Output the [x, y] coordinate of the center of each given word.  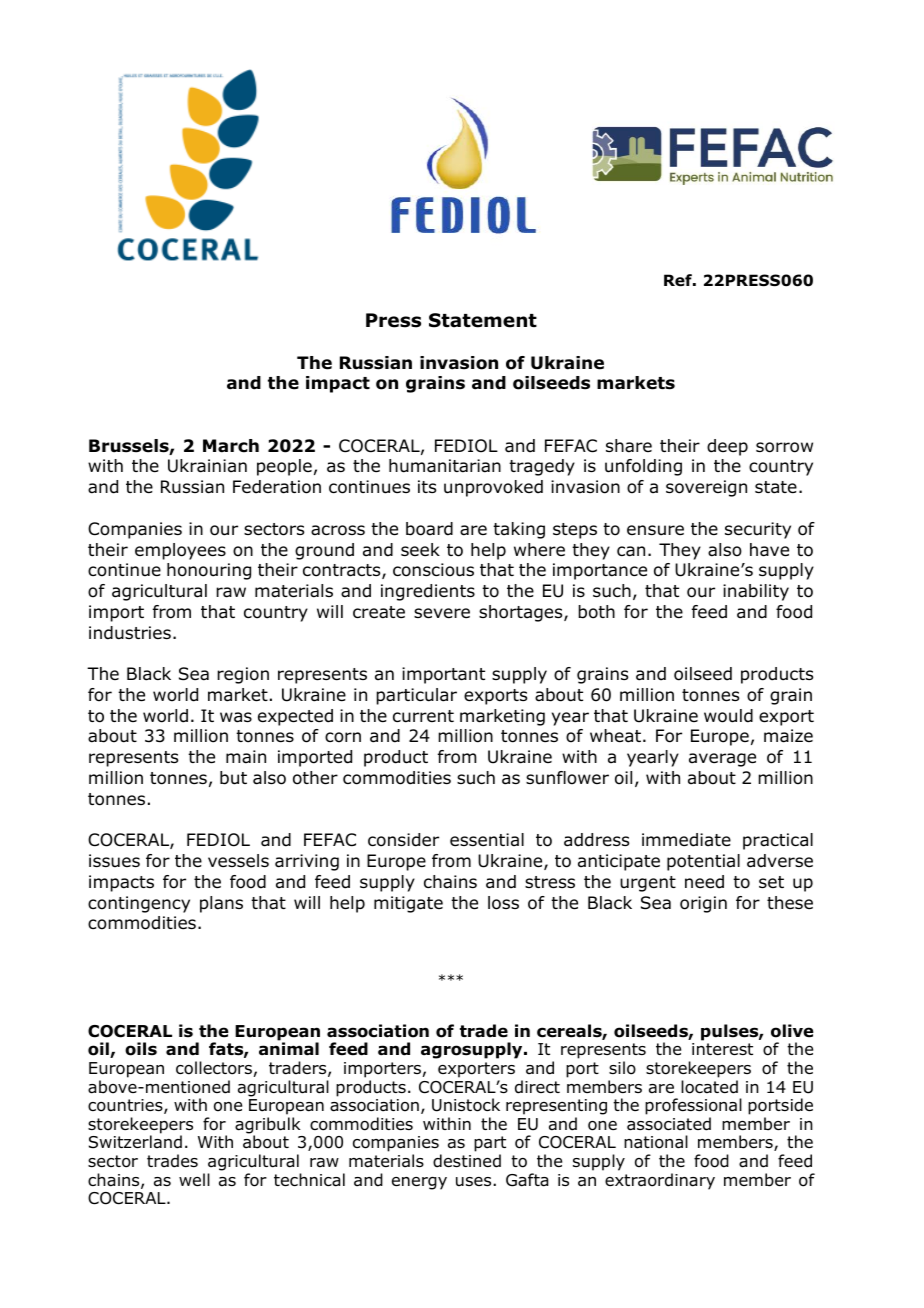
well [194, 1179]
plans [221, 904]
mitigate [408, 904]
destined [467, 1161]
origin [703, 904]
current [423, 716]
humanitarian [445, 466]
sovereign [706, 488]
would [728, 716]
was [236, 717]
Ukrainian [207, 466]
